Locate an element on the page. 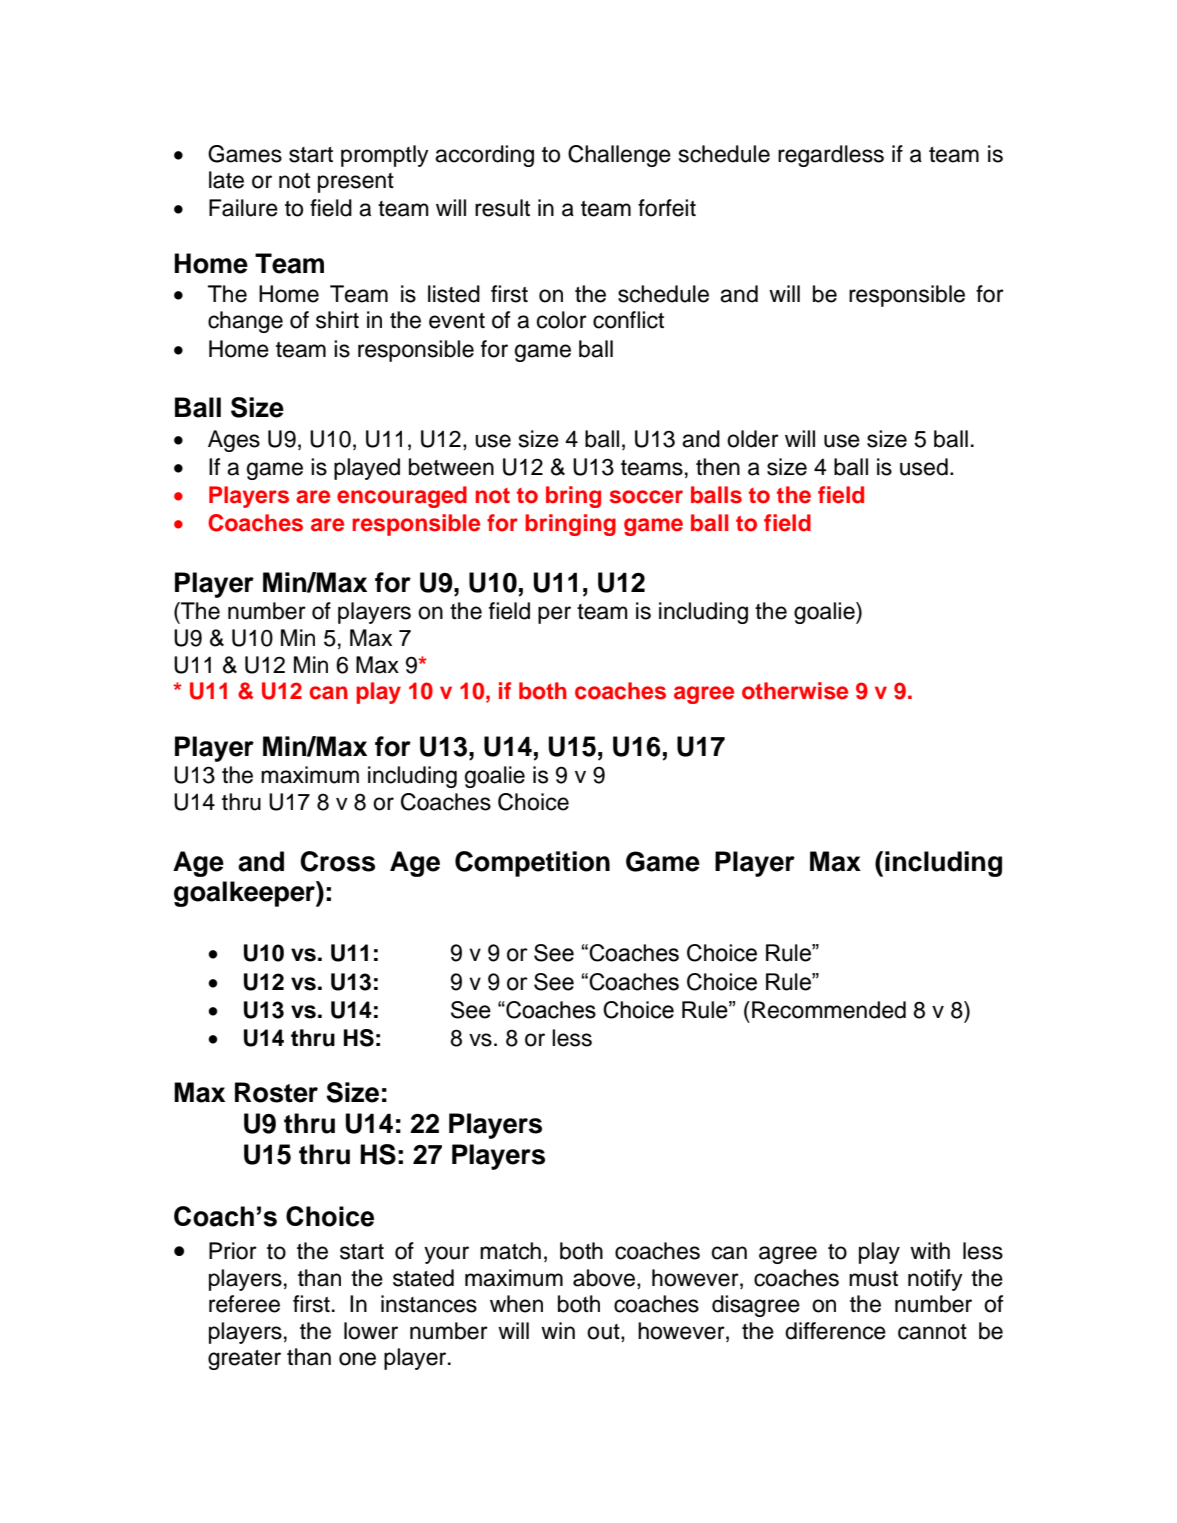 The image size is (1177, 1523). win is located at coordinates (558, 1330).
